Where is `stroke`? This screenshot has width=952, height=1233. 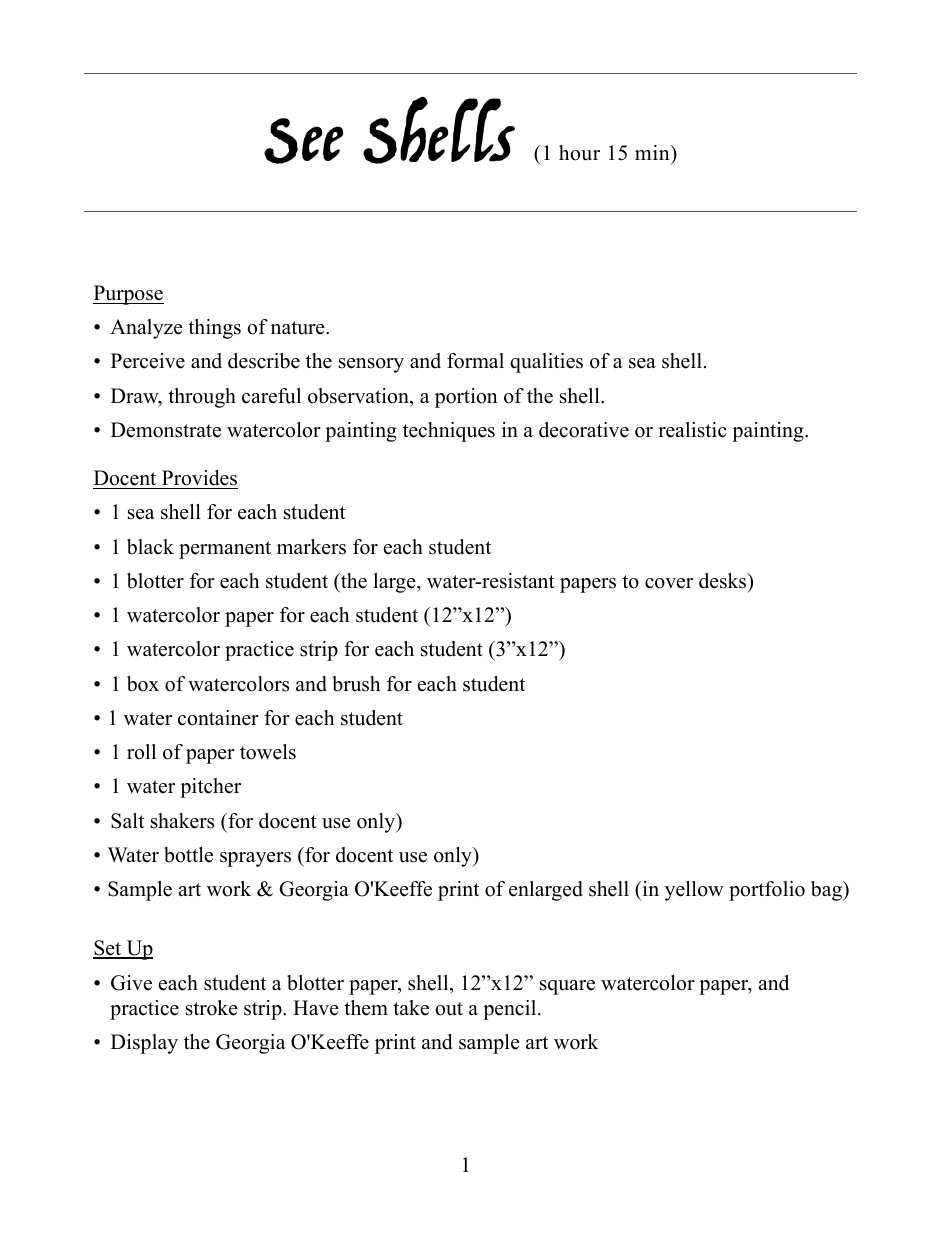
stroke is located at coordinates (212, 1008).
